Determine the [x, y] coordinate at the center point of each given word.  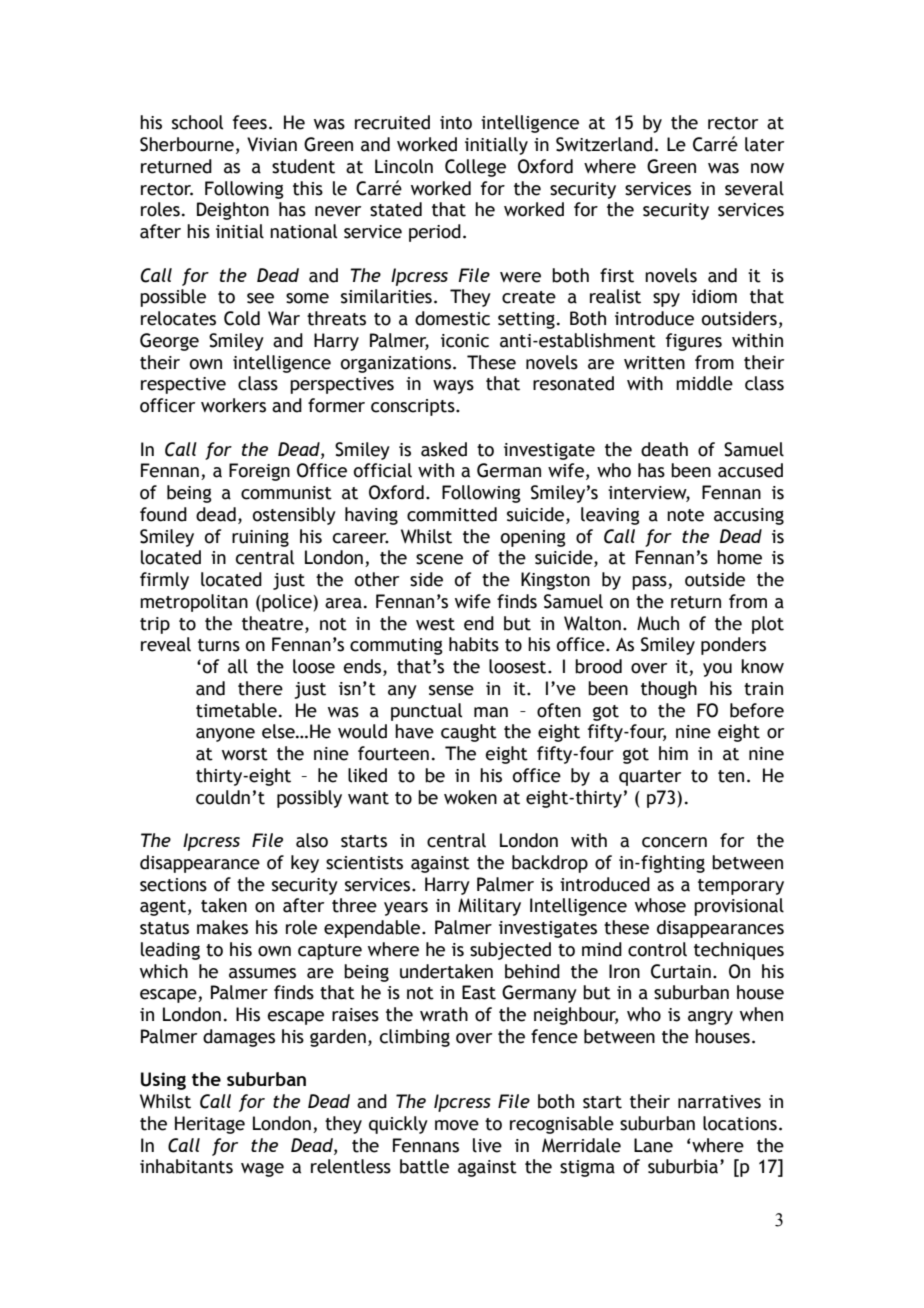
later [764, 144]
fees [250, 122]
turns [219, 645]
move [457, 1125]
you [717, 670]
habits [474, 644]
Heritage [210, 1125]
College [475, 168]
